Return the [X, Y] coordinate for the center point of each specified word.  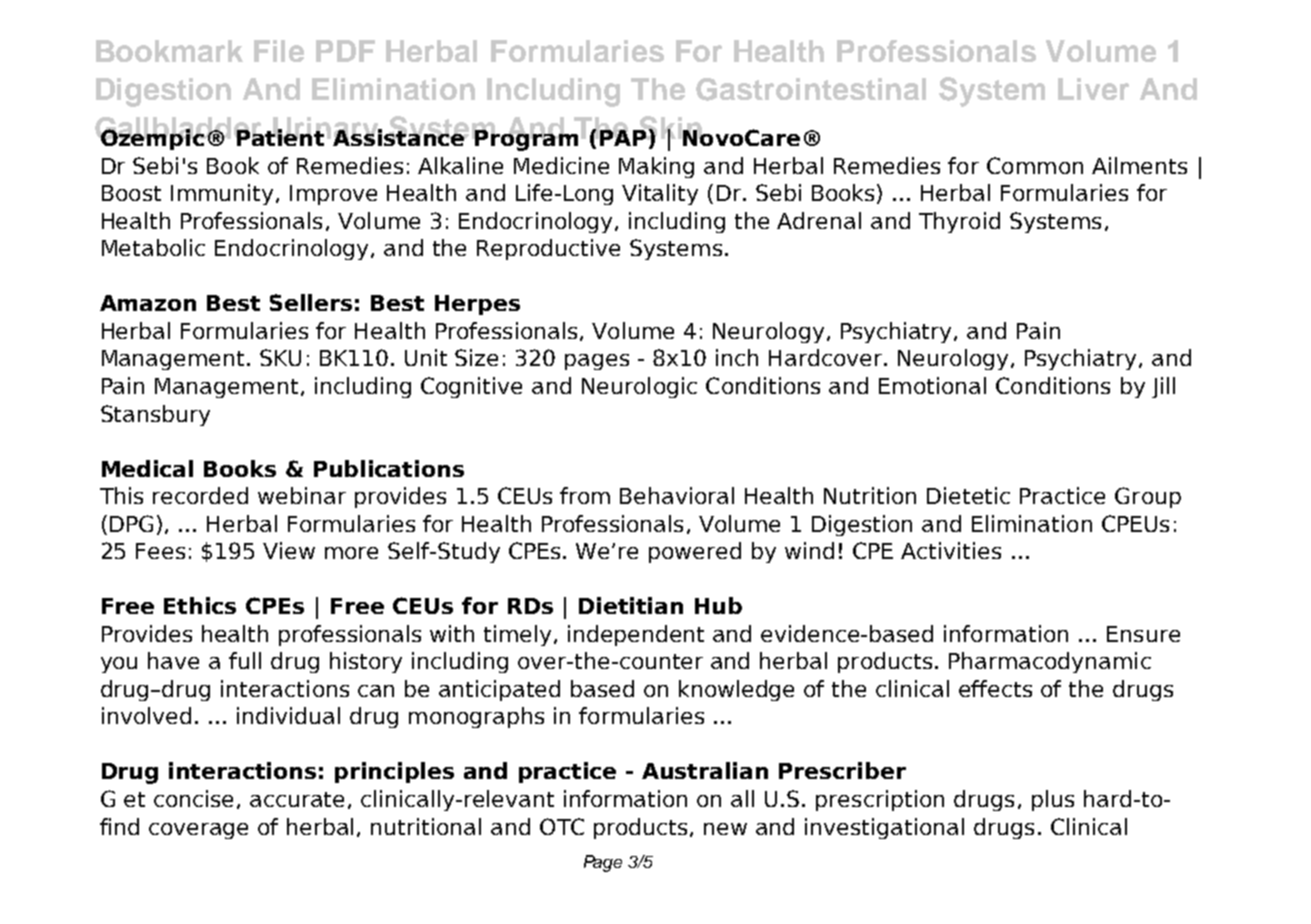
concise [193, 798]
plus [1053, 800]
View [289, 550]
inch [737, 357]
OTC [562, 826]
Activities [951, 550]
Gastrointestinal [811, 89]
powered [695, 552]
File [279, 51]
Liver [1093, 89]
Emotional [932, 385]
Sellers [311, 302]
